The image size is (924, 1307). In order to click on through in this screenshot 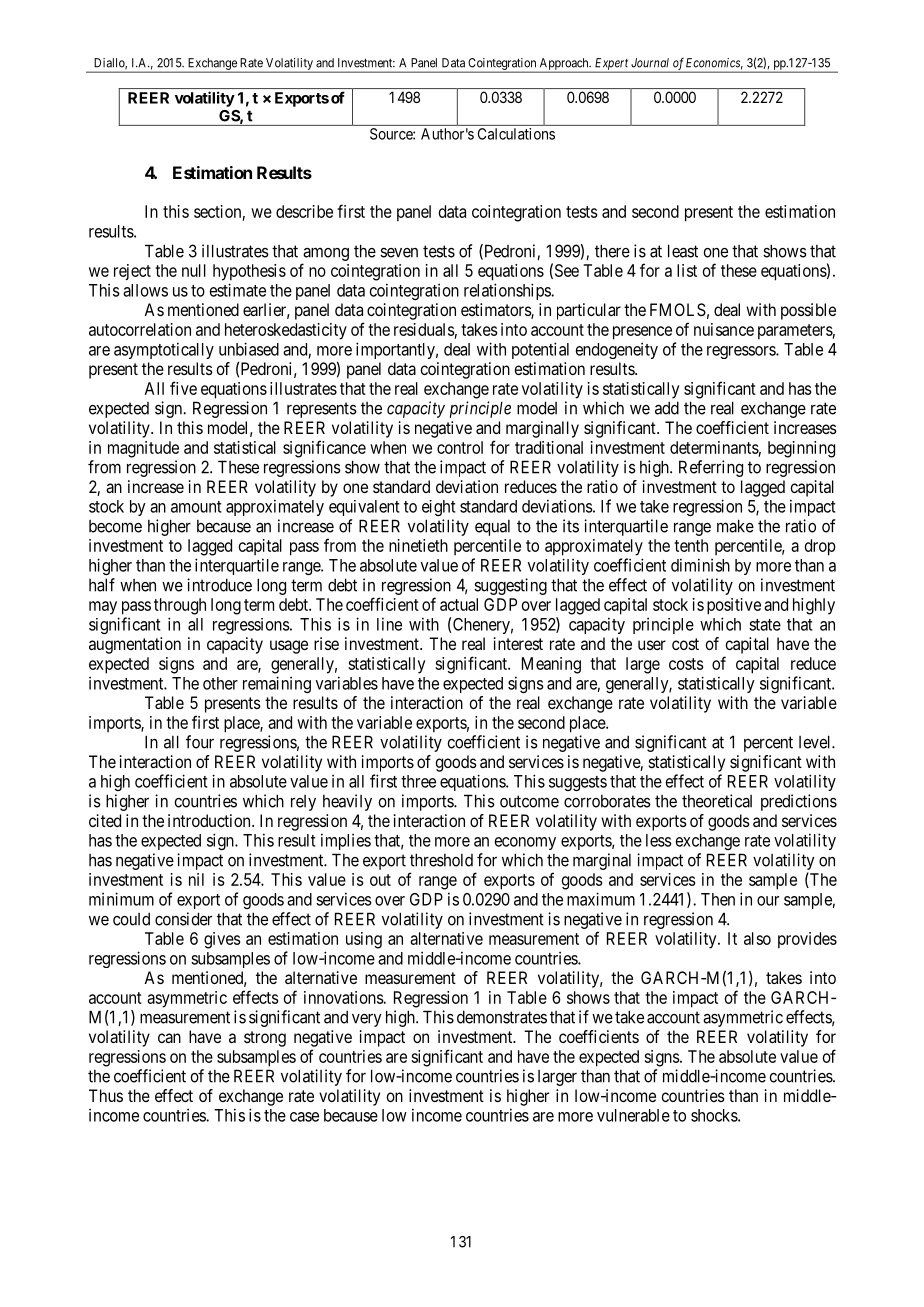, I will do `click(180, 606)`.
